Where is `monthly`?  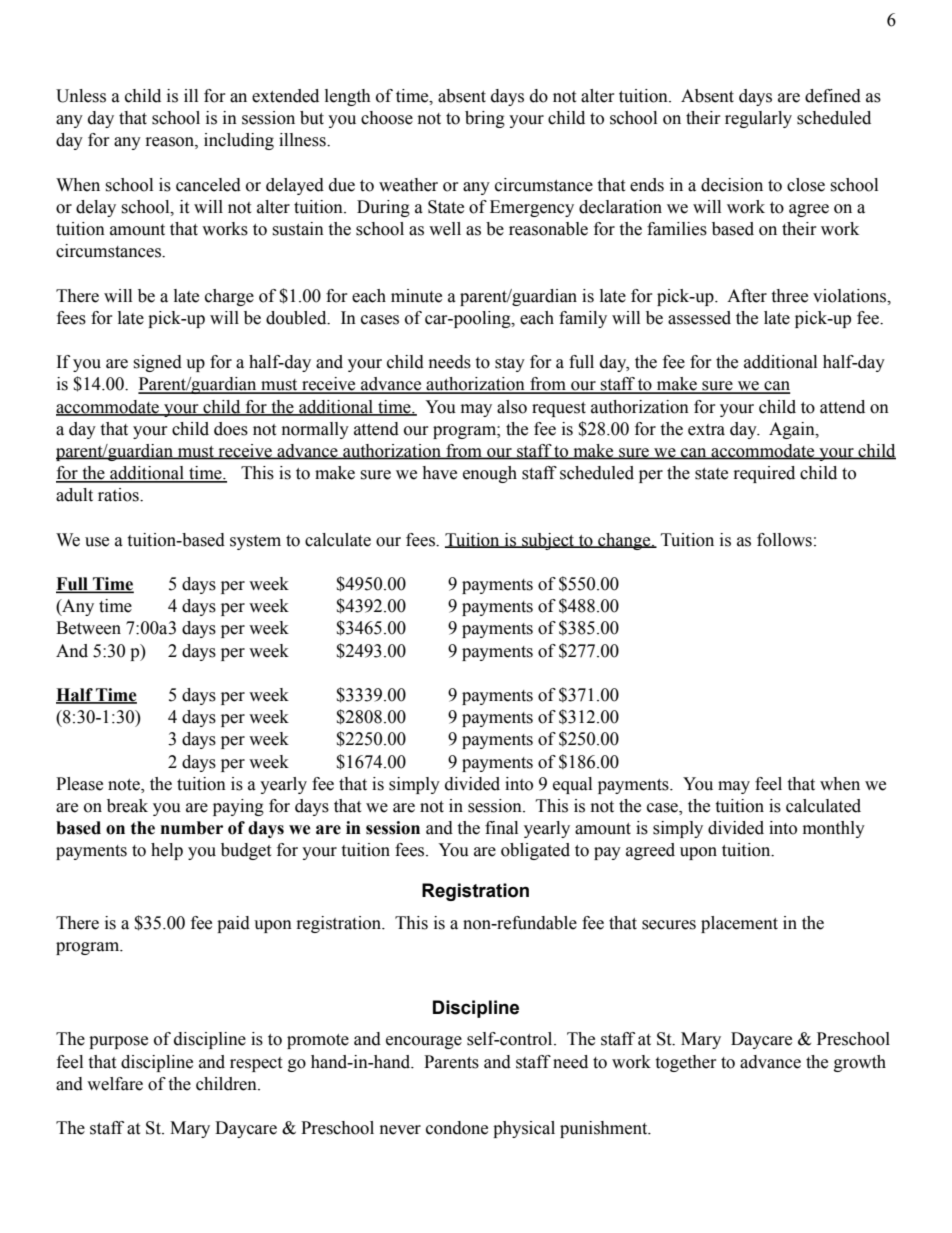
monthly is located at coordinates (834, 829).
